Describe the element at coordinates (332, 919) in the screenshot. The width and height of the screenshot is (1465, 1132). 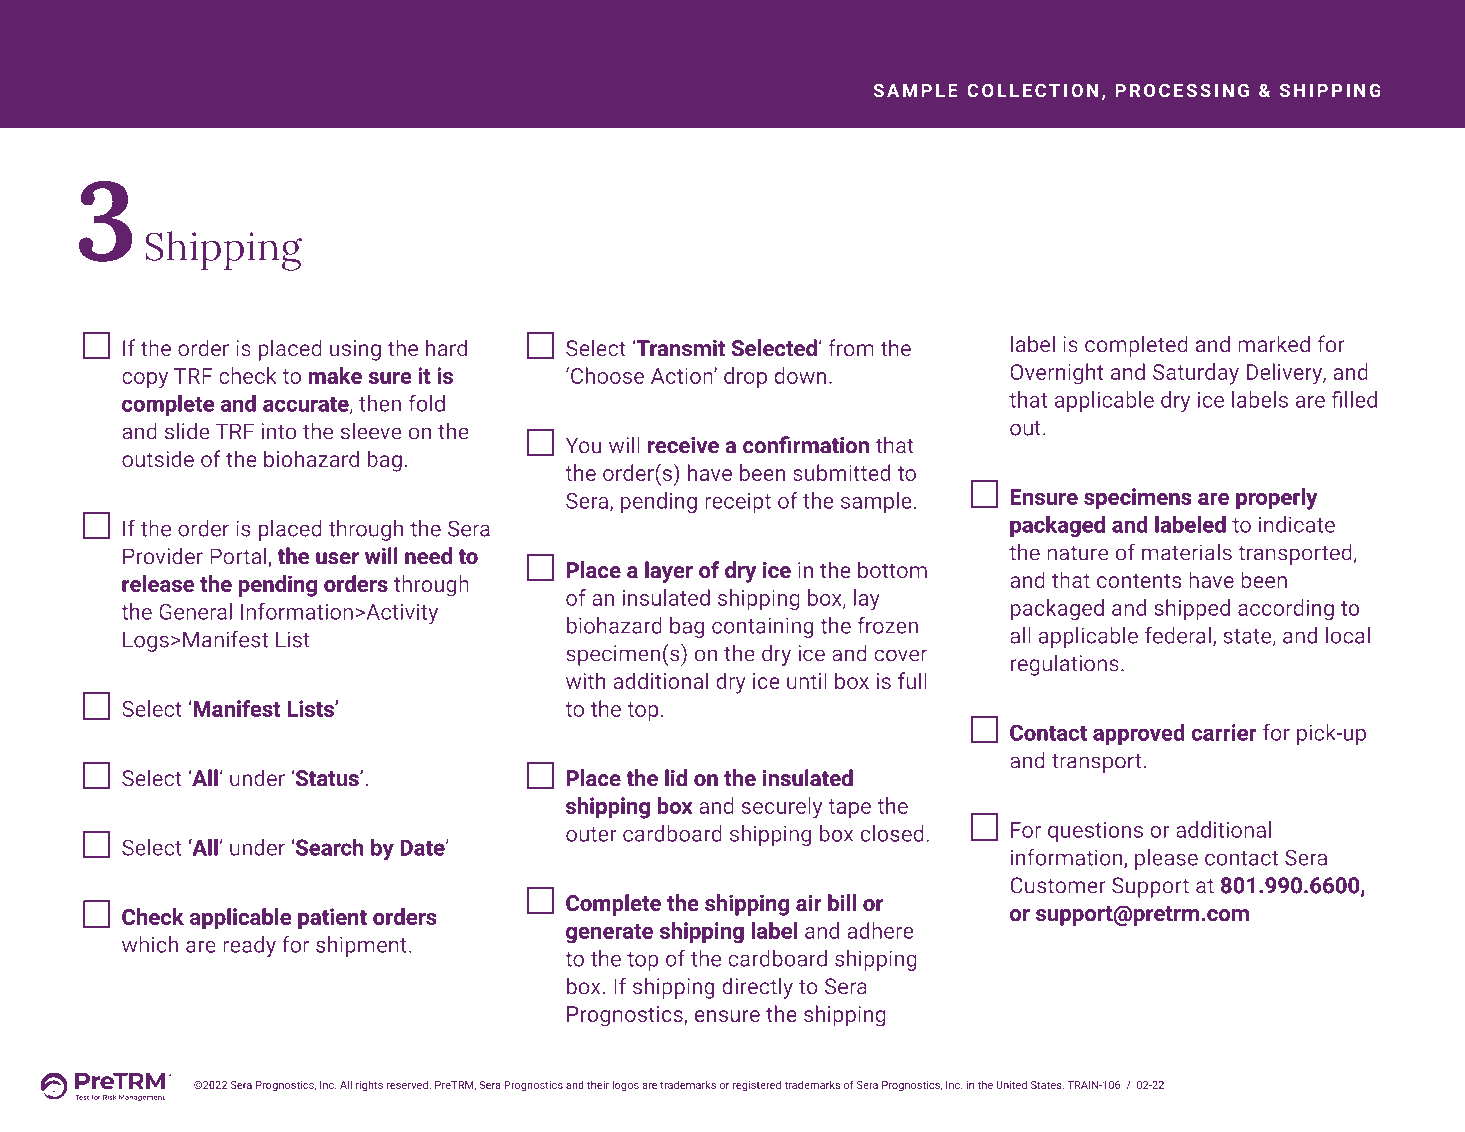
I see `patient` at that location.
